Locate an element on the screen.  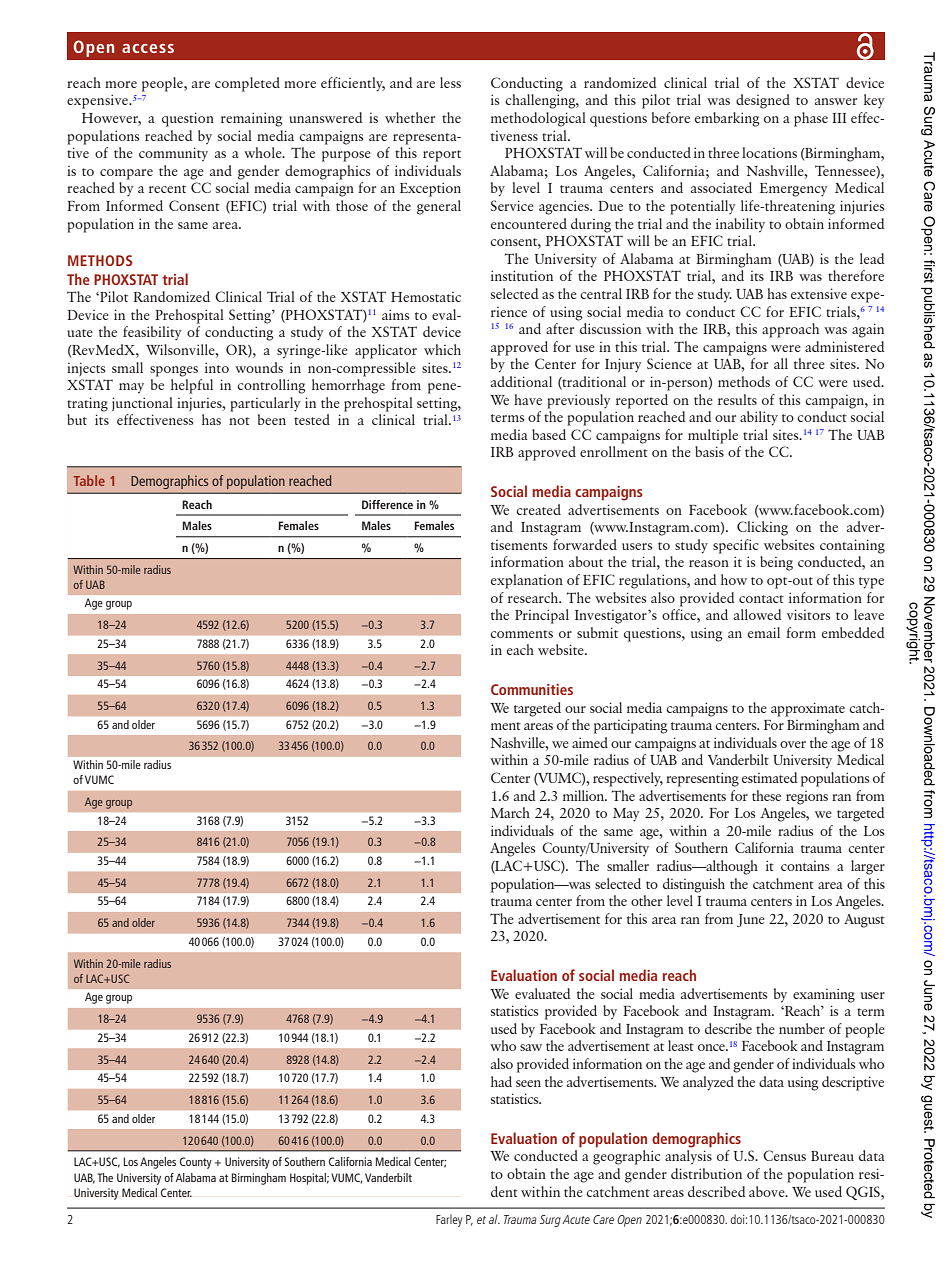
had is located at coordinates (501, 1081).
